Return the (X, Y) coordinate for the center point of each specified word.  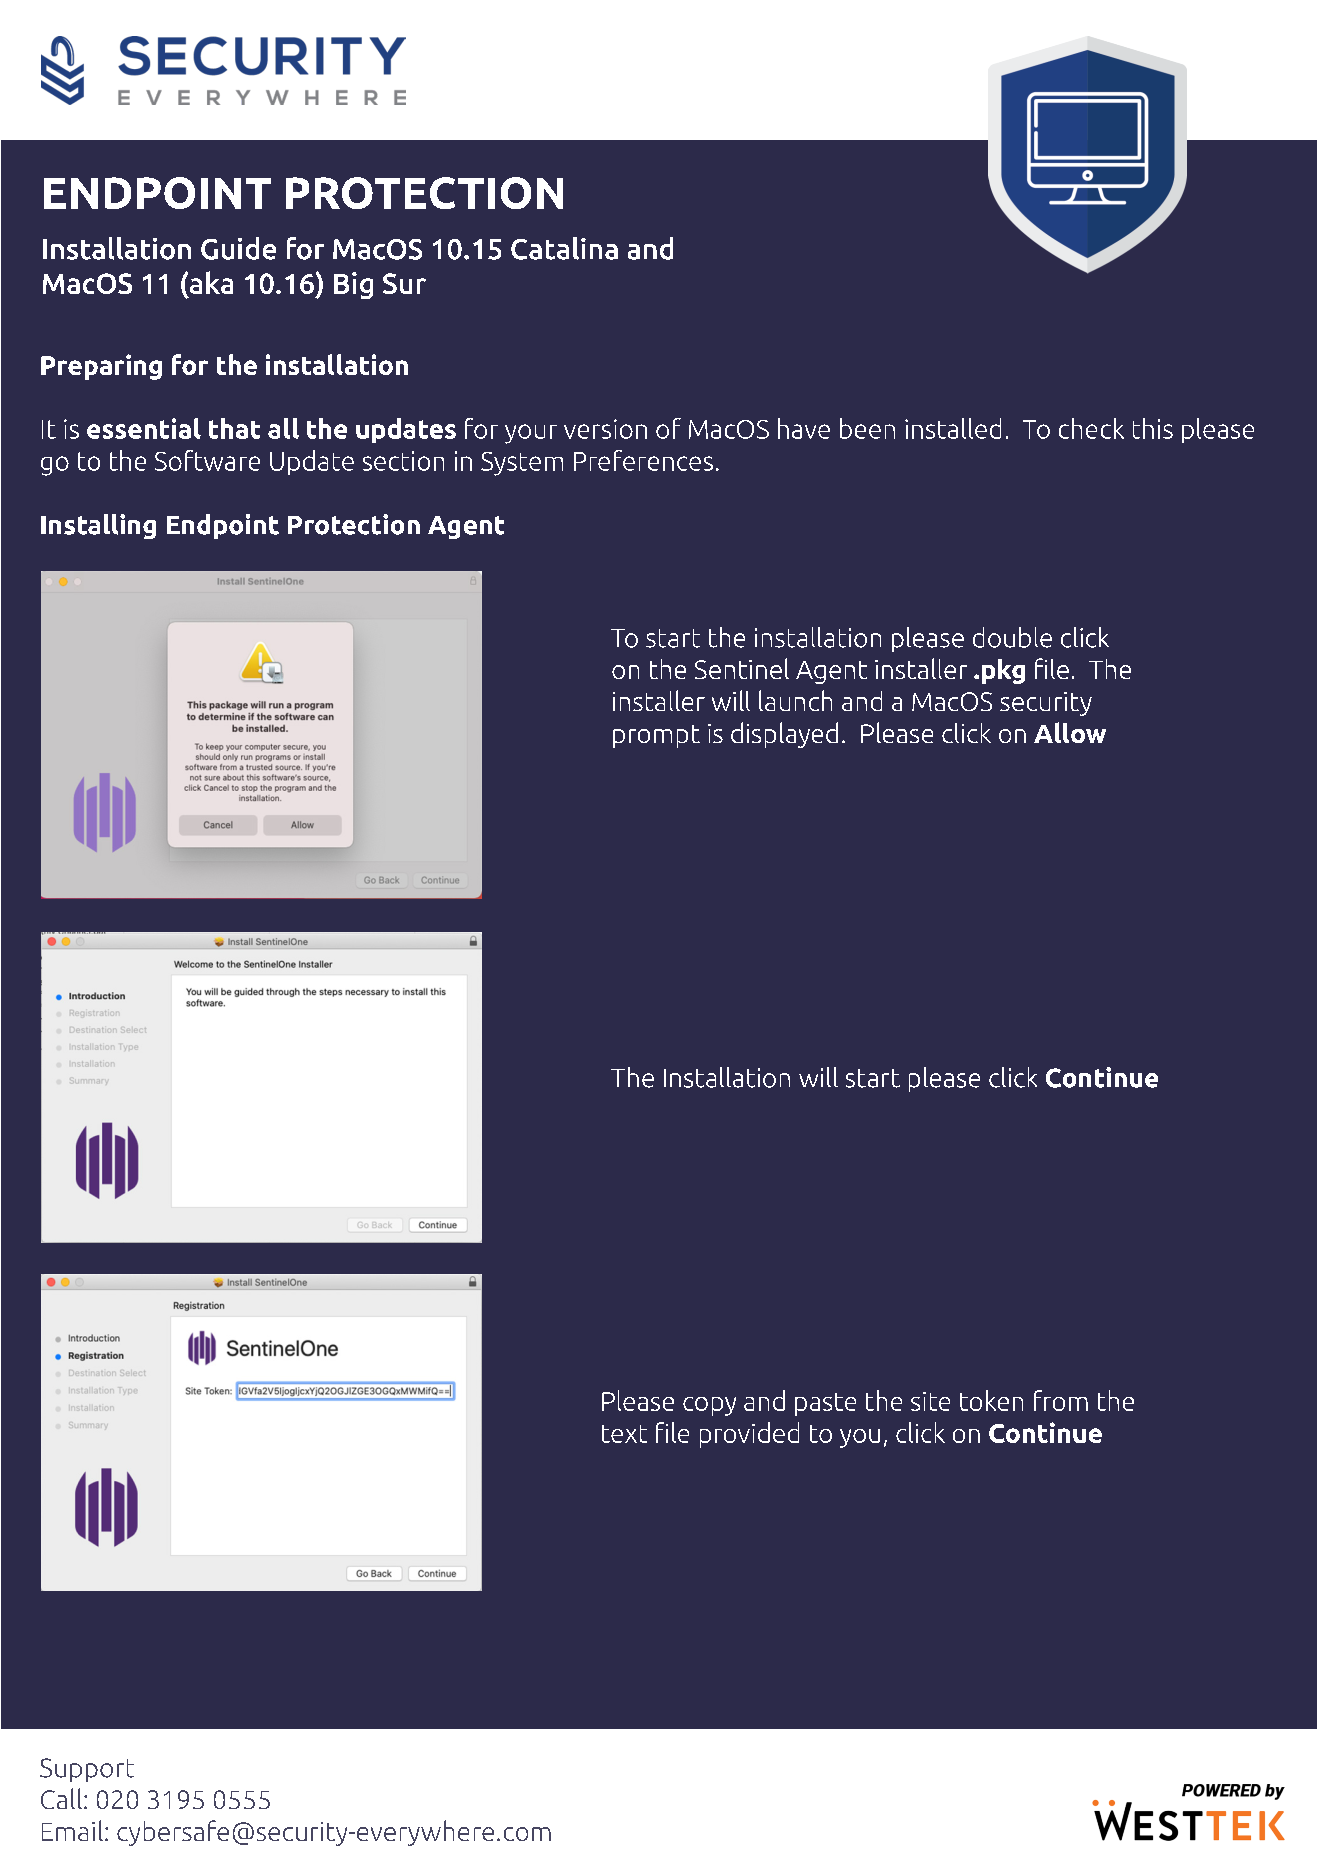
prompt (656, 736)
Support (87, 1770)
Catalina (564, 248)
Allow (1070, 732)
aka (211, 282)
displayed (784, 735)
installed (953, 428)
